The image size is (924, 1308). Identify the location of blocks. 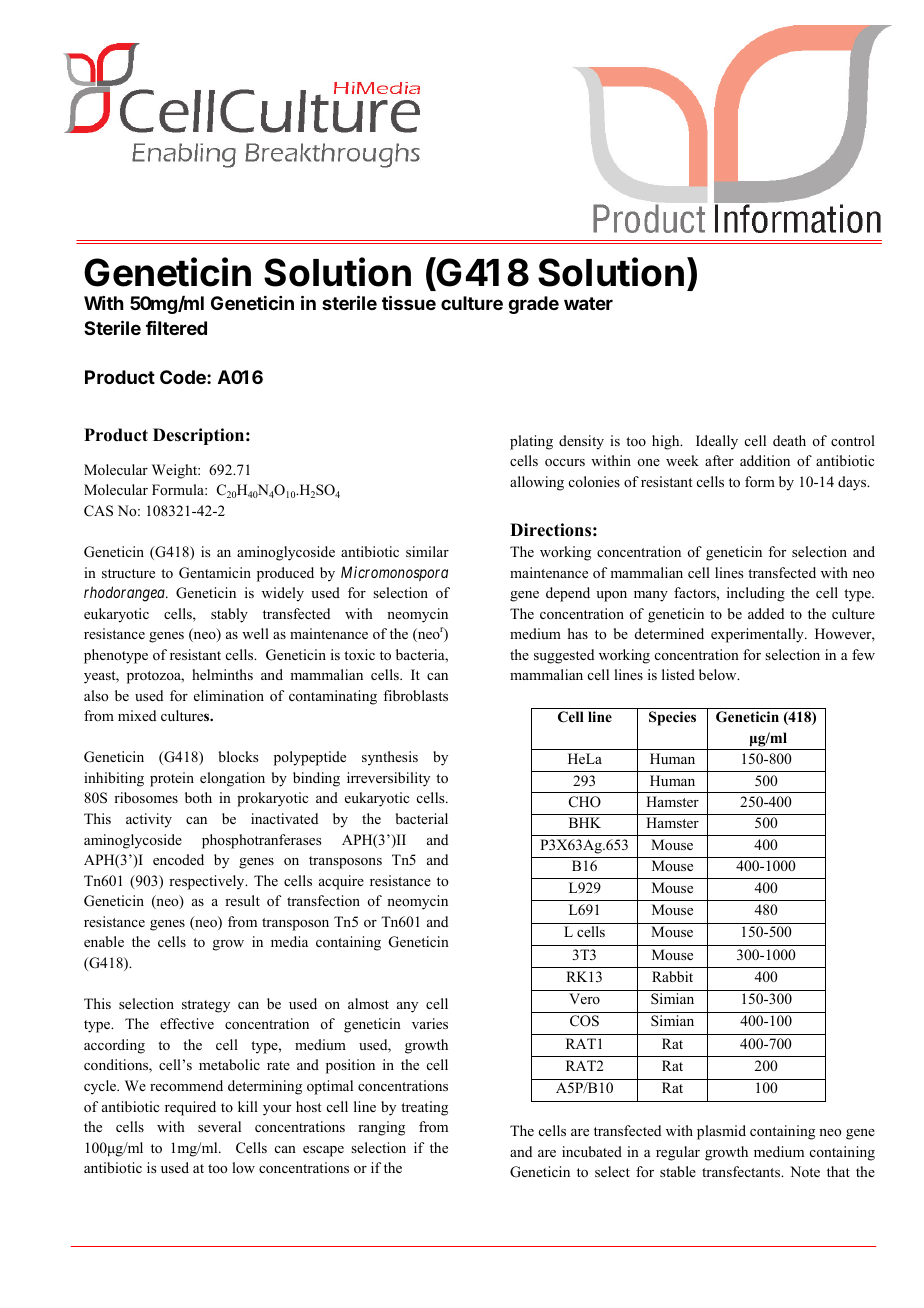
(238, 756).
